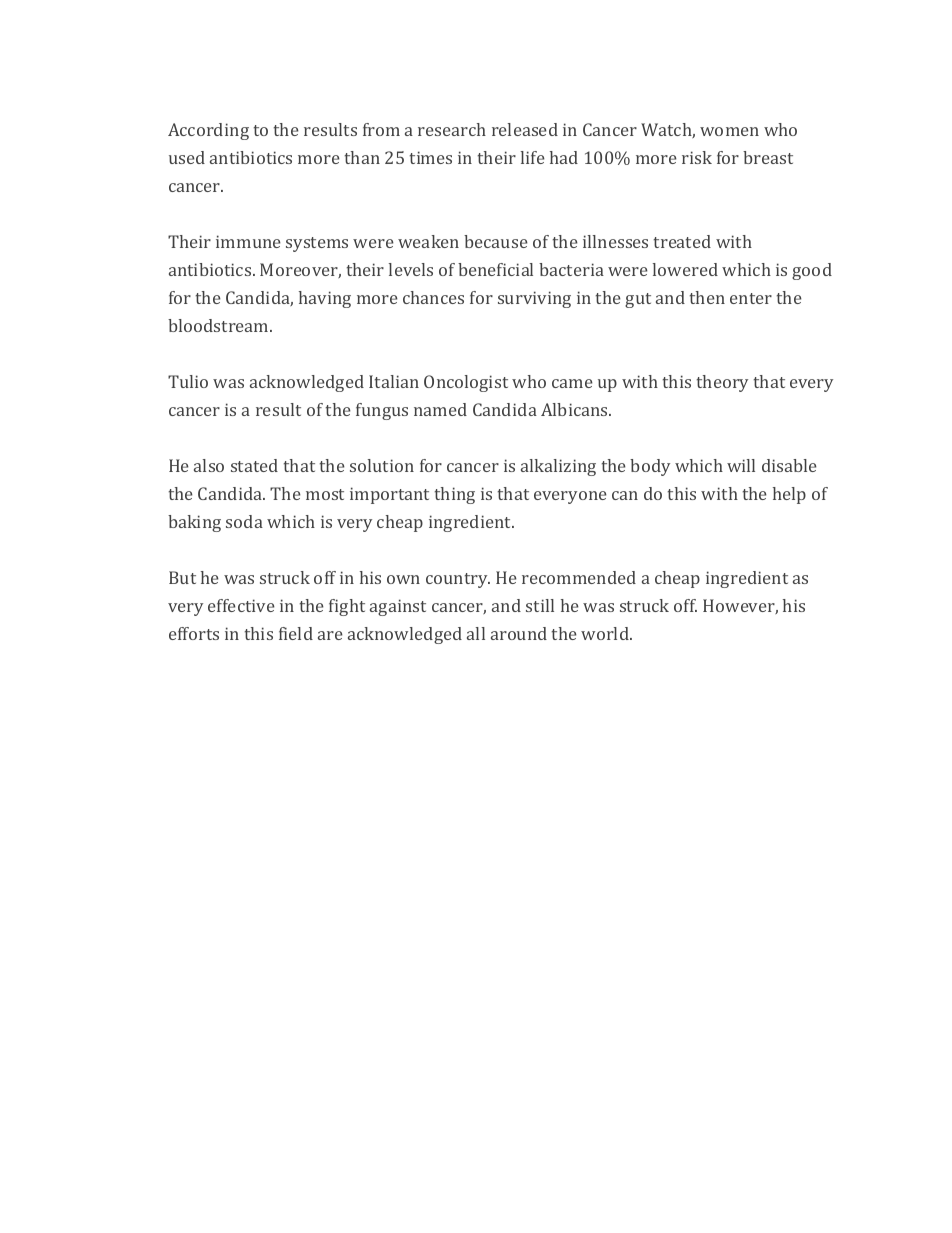 This image has height=1233, width=952. I want to click on effective, so click(241, 605).
